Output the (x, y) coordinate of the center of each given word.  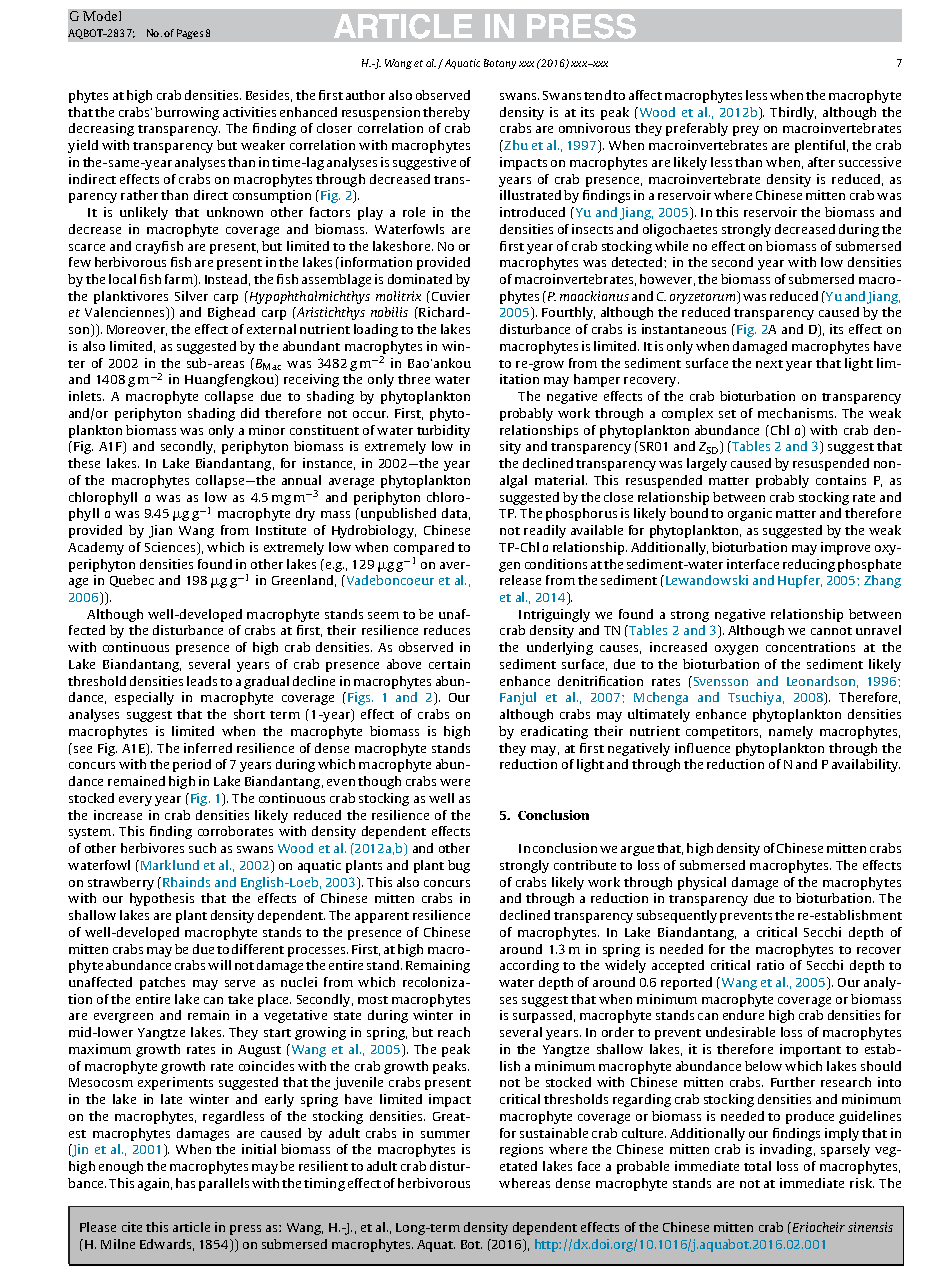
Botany (500, 64)
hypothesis (162, 899)
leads (202, 681)
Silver (191, 296)
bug (459, 866)
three (414, 379)
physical (702, 883)
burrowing (187, 113)
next (769, 364)
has (185, 1183)
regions (521, 1150)
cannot (831, 631)
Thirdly (793, 113)
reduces (447, 630)
